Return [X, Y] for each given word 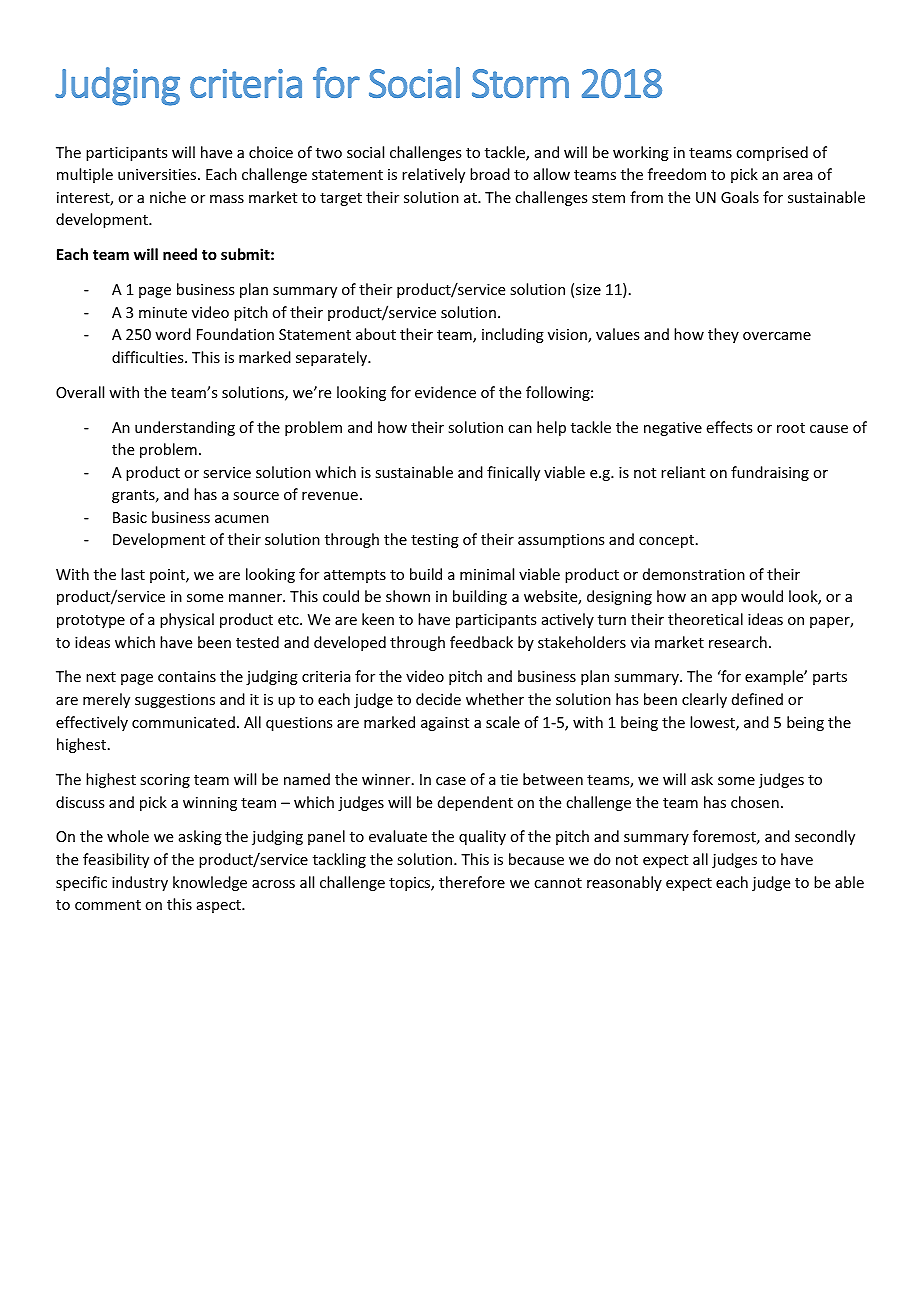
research [738, 642]
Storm [520, 83]
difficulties [149, 357]
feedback [481, 642]
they [723, 335]
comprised [772, 153]
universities [158, 174]
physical [187, 620]
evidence [445, 392]
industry [140, 883]
